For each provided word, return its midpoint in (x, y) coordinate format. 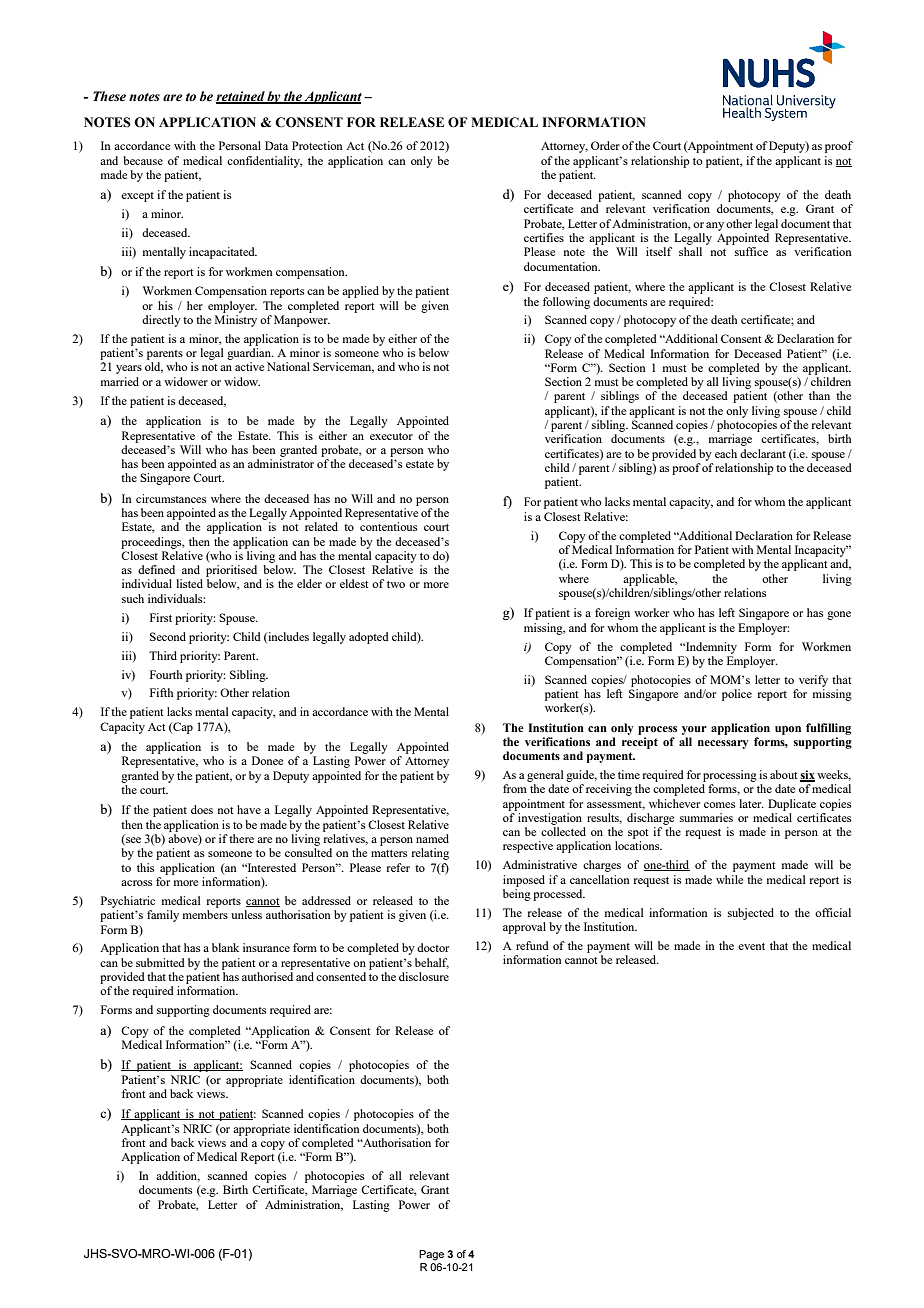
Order (605, 145)
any (715, 226)
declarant (763, 453)
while (729, 879)
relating (430, 854)
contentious (388, 526)
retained (241, 97)
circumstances (171, 498)
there (241, 838)
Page (431, 1255)
